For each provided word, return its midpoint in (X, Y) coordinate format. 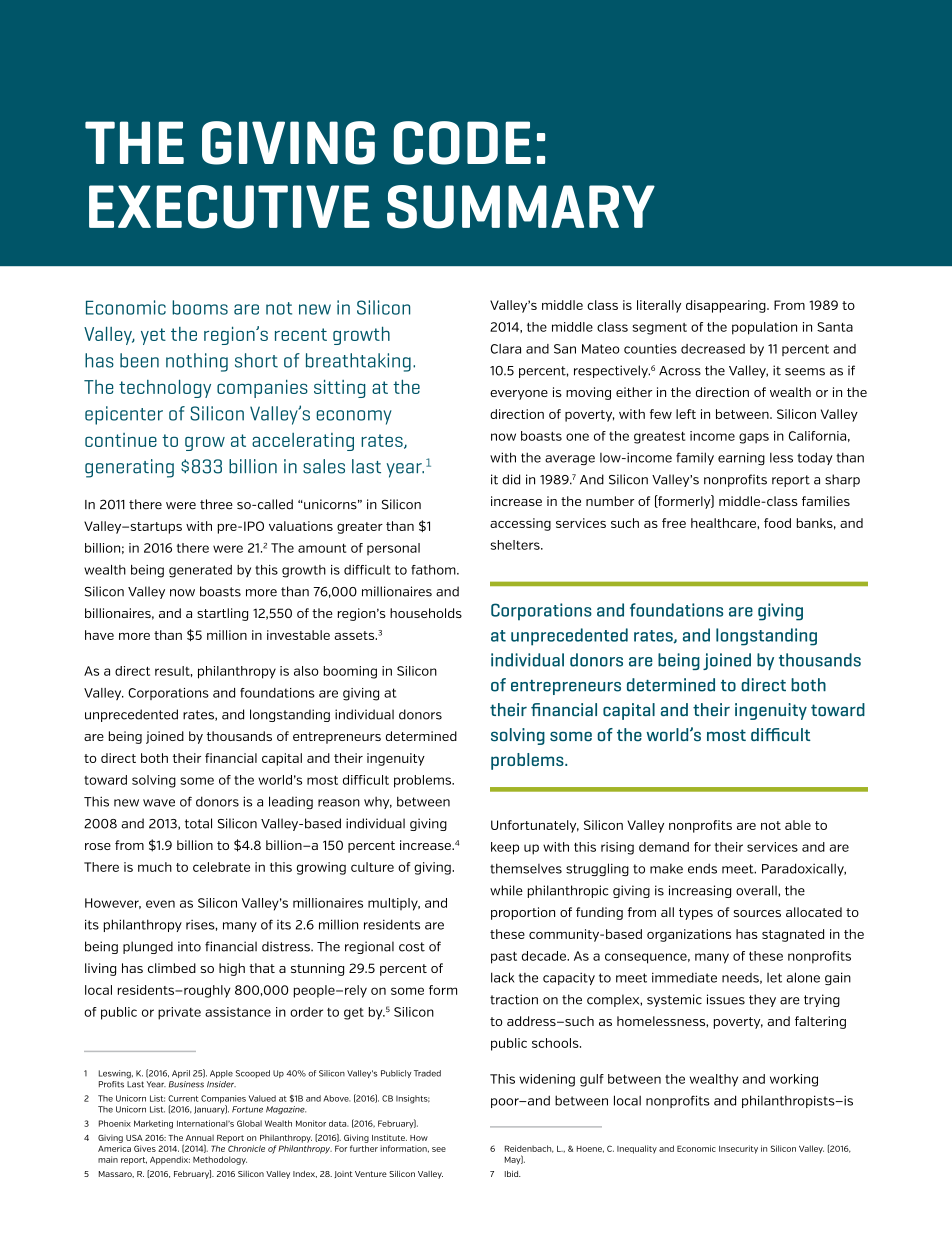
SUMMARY (521, 207)
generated (200, 571)
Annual (200, 1138)
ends (702, 868)
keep (505, 848)
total (198, 823)
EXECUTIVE (229, 207)
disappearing (727, 306)
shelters (516, 545)
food (777, 523)
